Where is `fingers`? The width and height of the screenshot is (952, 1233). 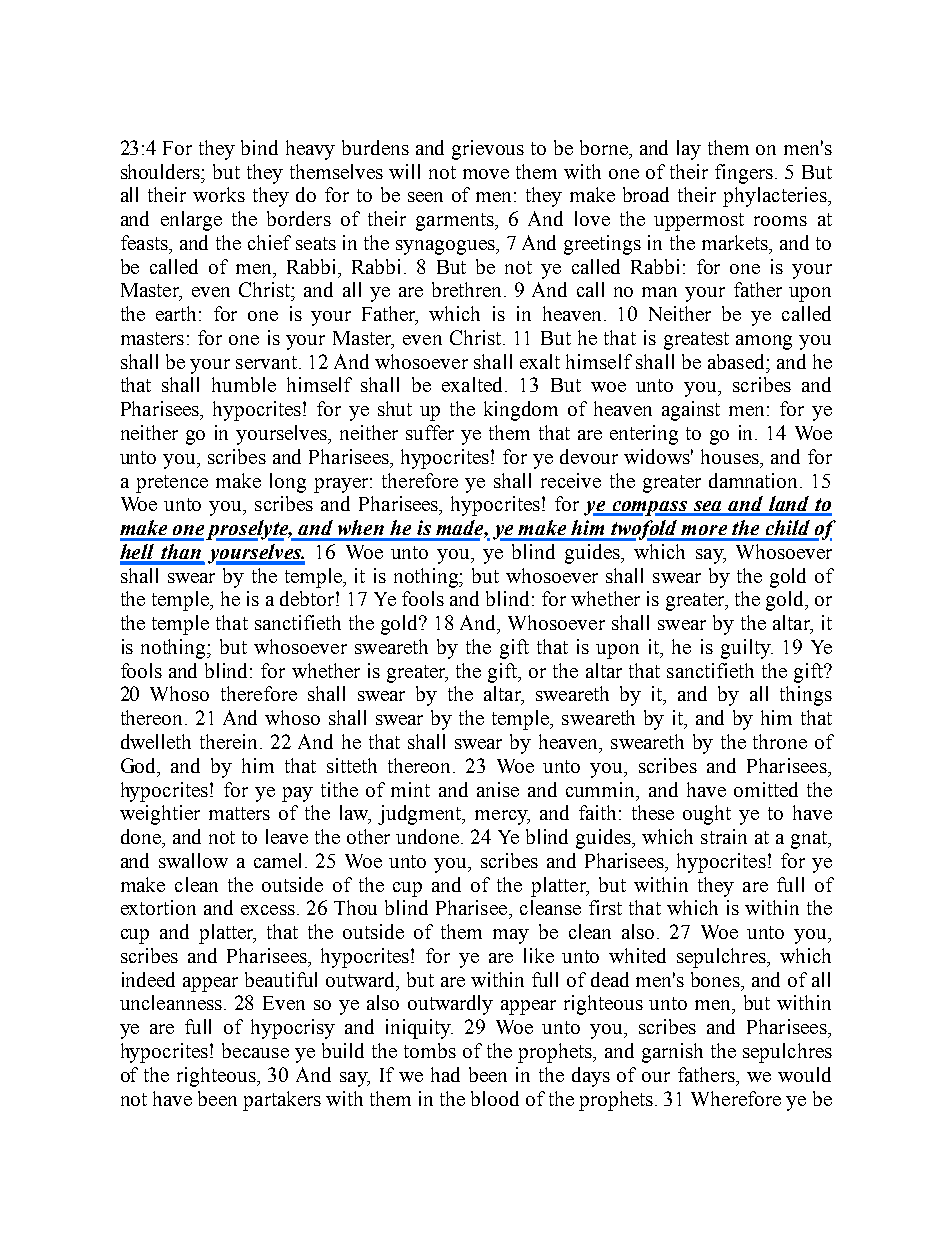 fingers is located at coordinates (744, 174).
